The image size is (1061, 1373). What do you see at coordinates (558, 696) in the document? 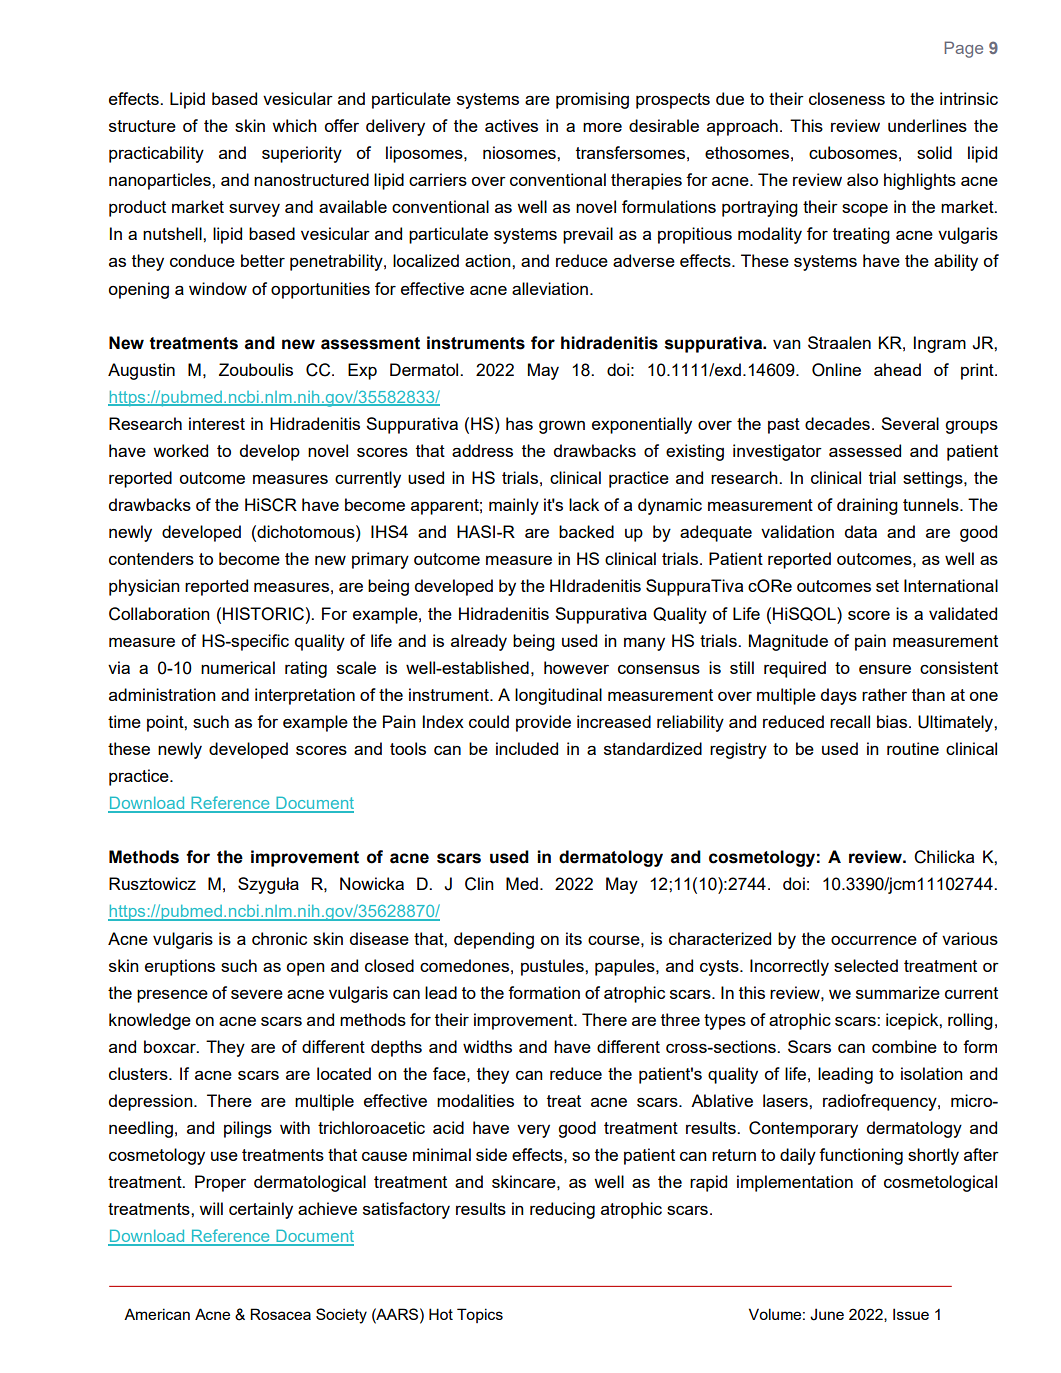
I see `longitudinal` at bounding box center [558, 696].
